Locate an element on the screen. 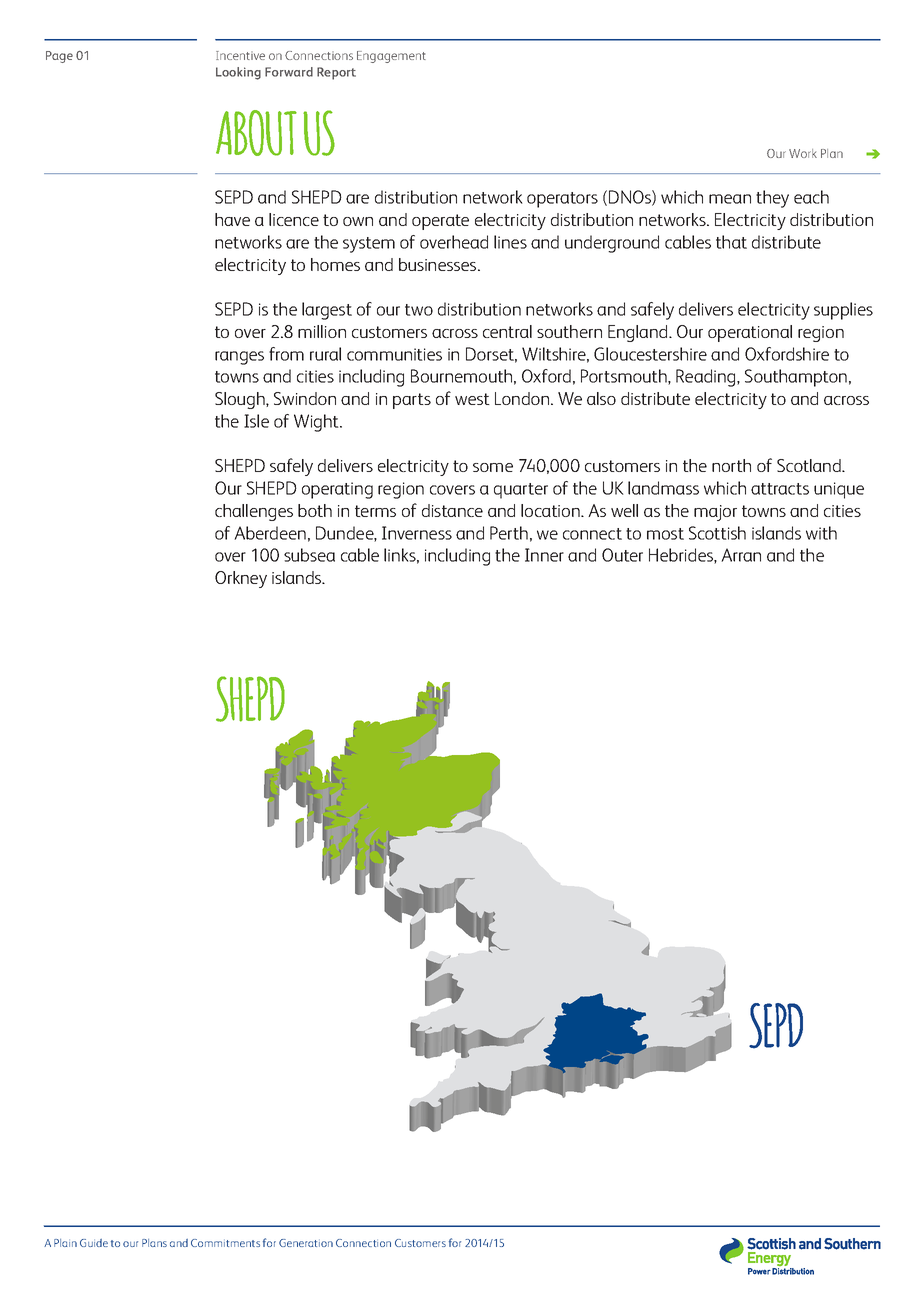  Commitments is located at coordinates (225, 1243).
